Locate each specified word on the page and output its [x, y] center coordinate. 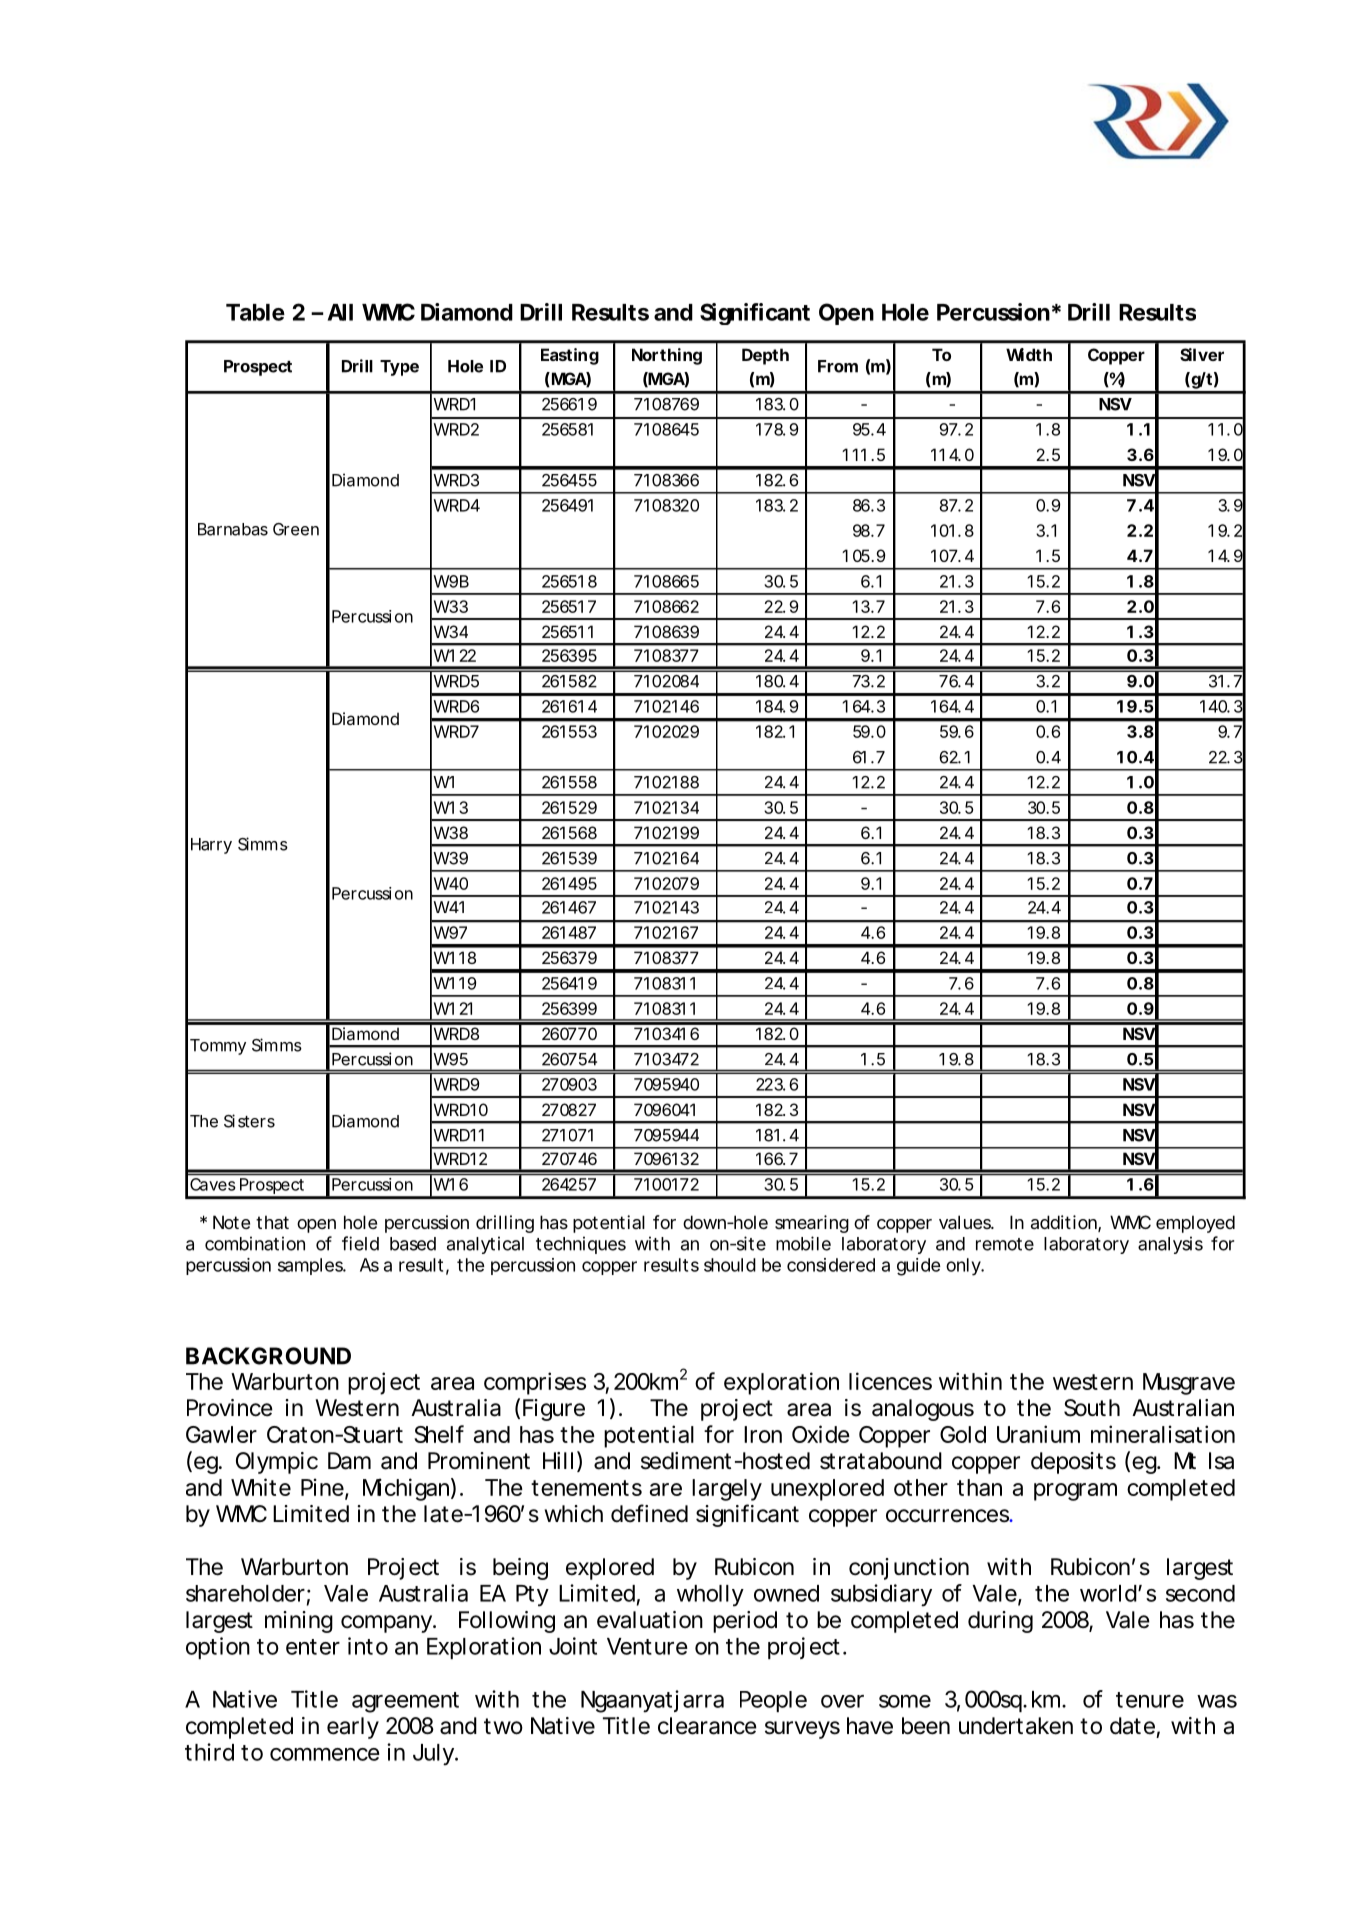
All [340, 312]
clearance [707, 1726]
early [353, 1728]
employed [1195, 1224]
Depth [765, 356]
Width [1029, 354]
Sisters [249, 1121]
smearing [812, 1224]
